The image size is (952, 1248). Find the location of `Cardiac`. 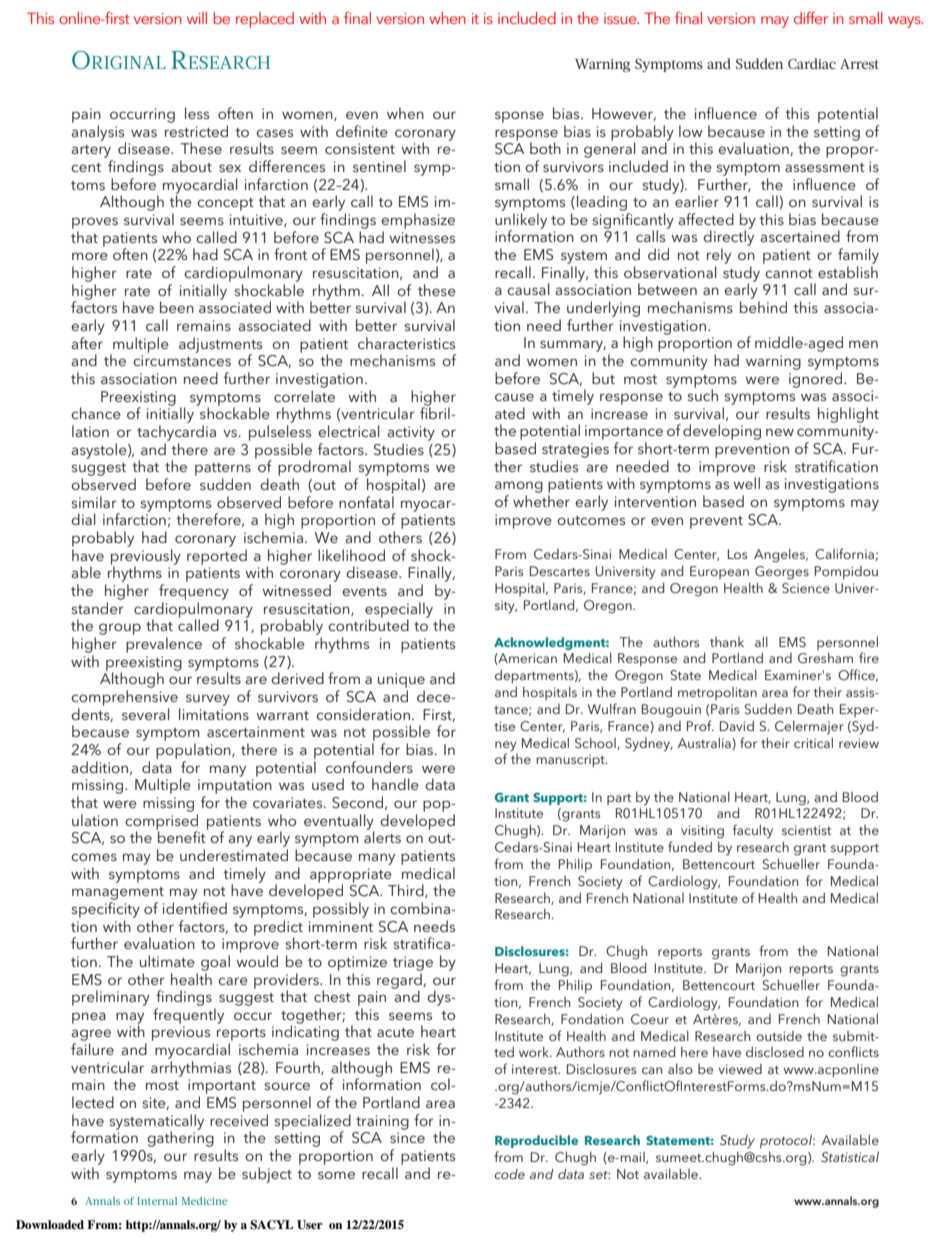

Cardiac is located at coordinates (812, 63).
